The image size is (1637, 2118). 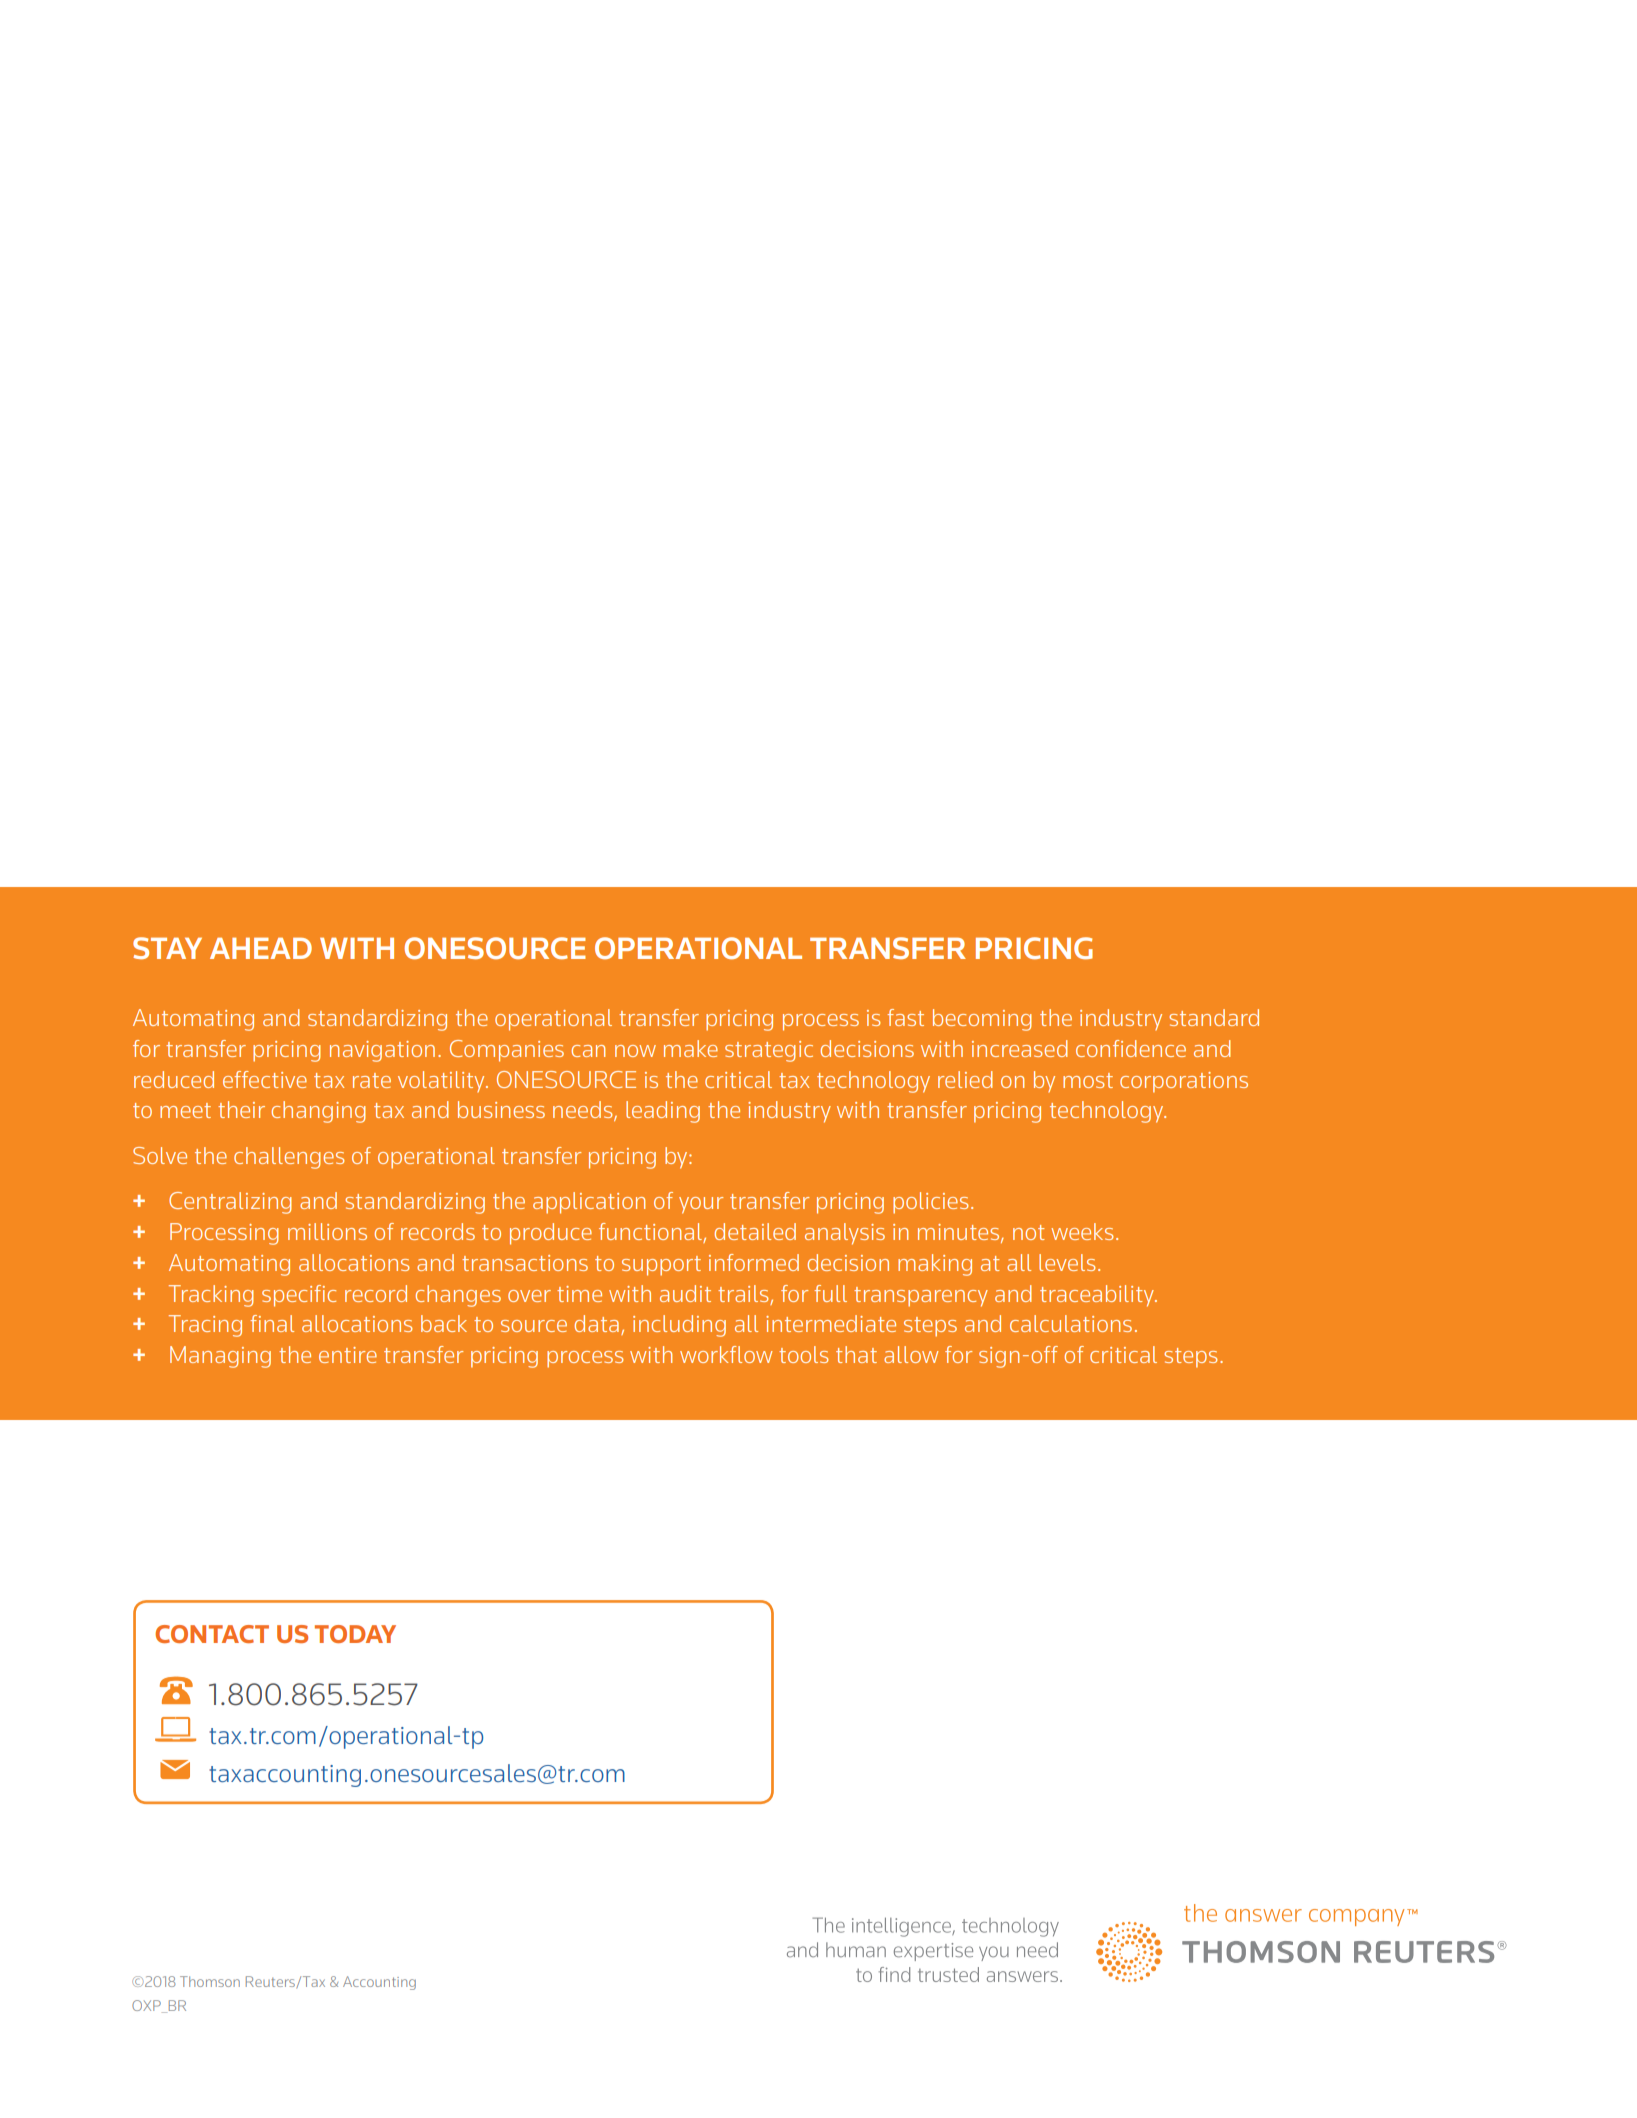 What do you see at coordinates (856, 1354) in the image?
I see `that` at bounding box center [856, 1354].
